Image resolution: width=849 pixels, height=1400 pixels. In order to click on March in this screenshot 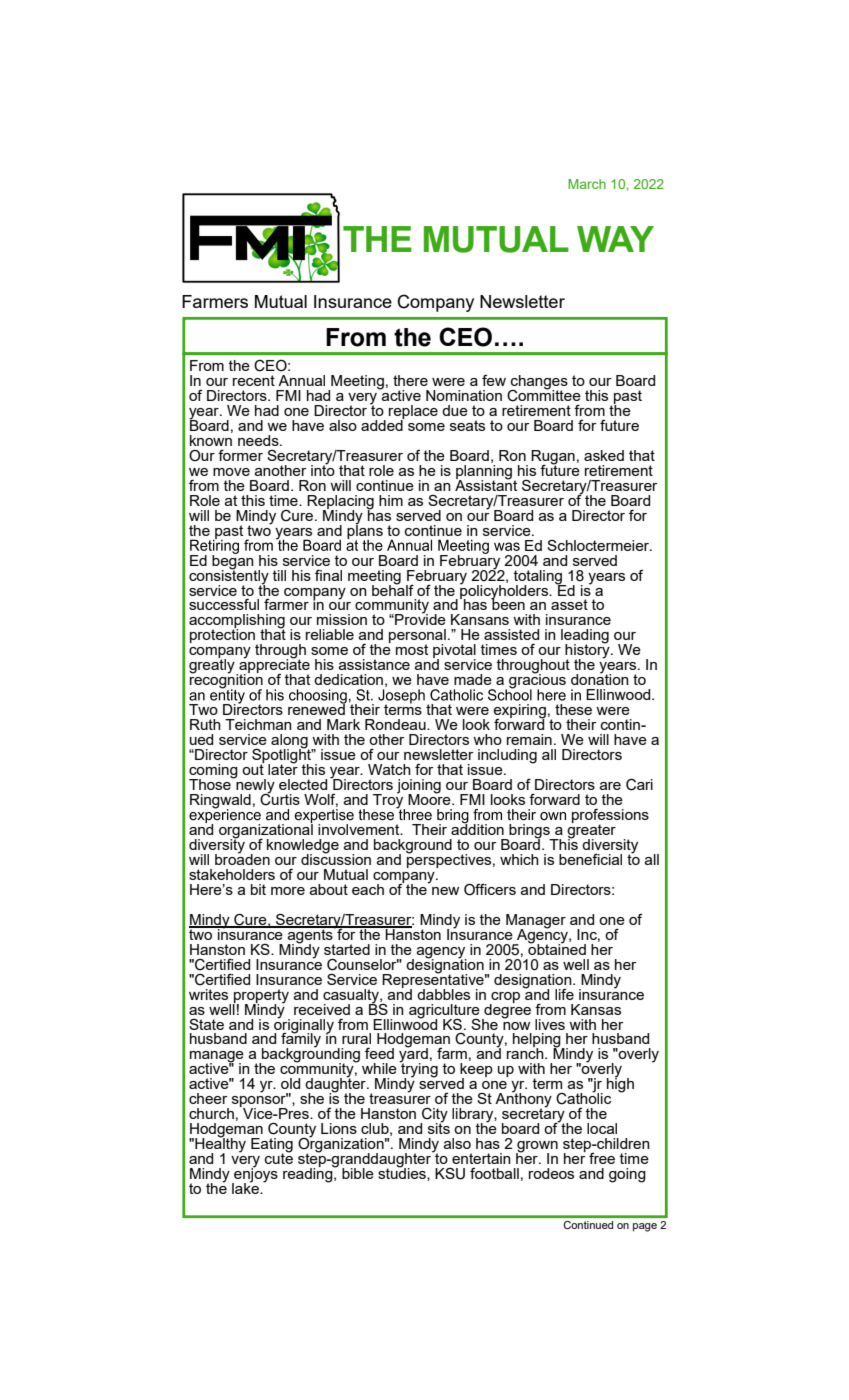, I will do `click(587, 184)`.
